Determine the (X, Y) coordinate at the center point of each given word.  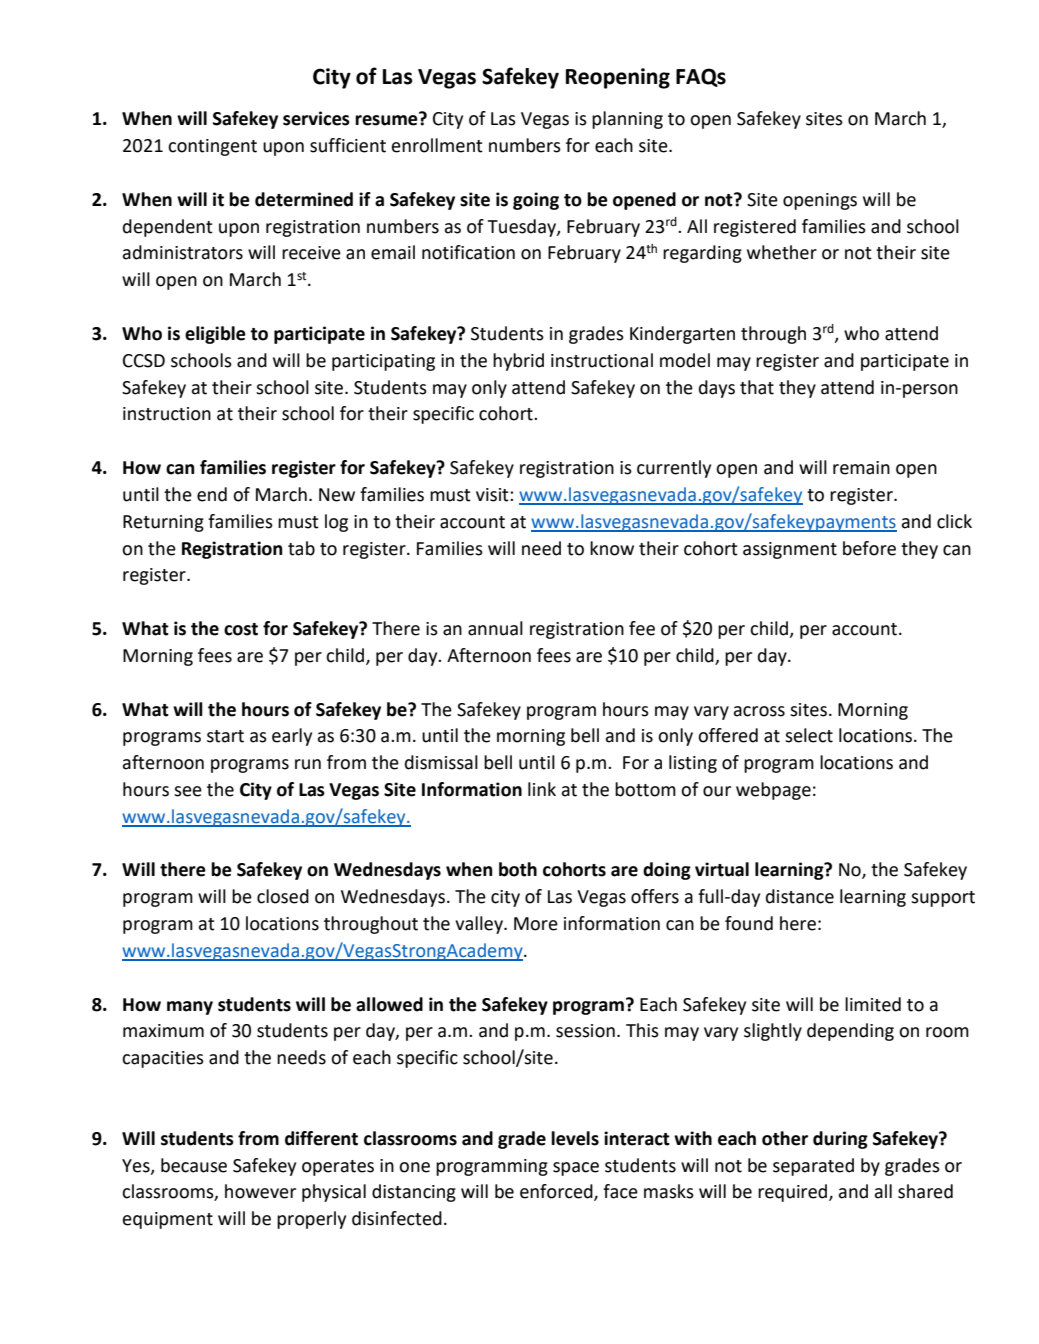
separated (813, 1167)
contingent (212, 147)
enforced (557, 1192)
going (536, 201)
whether (782, 252)
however (260, 1191)
